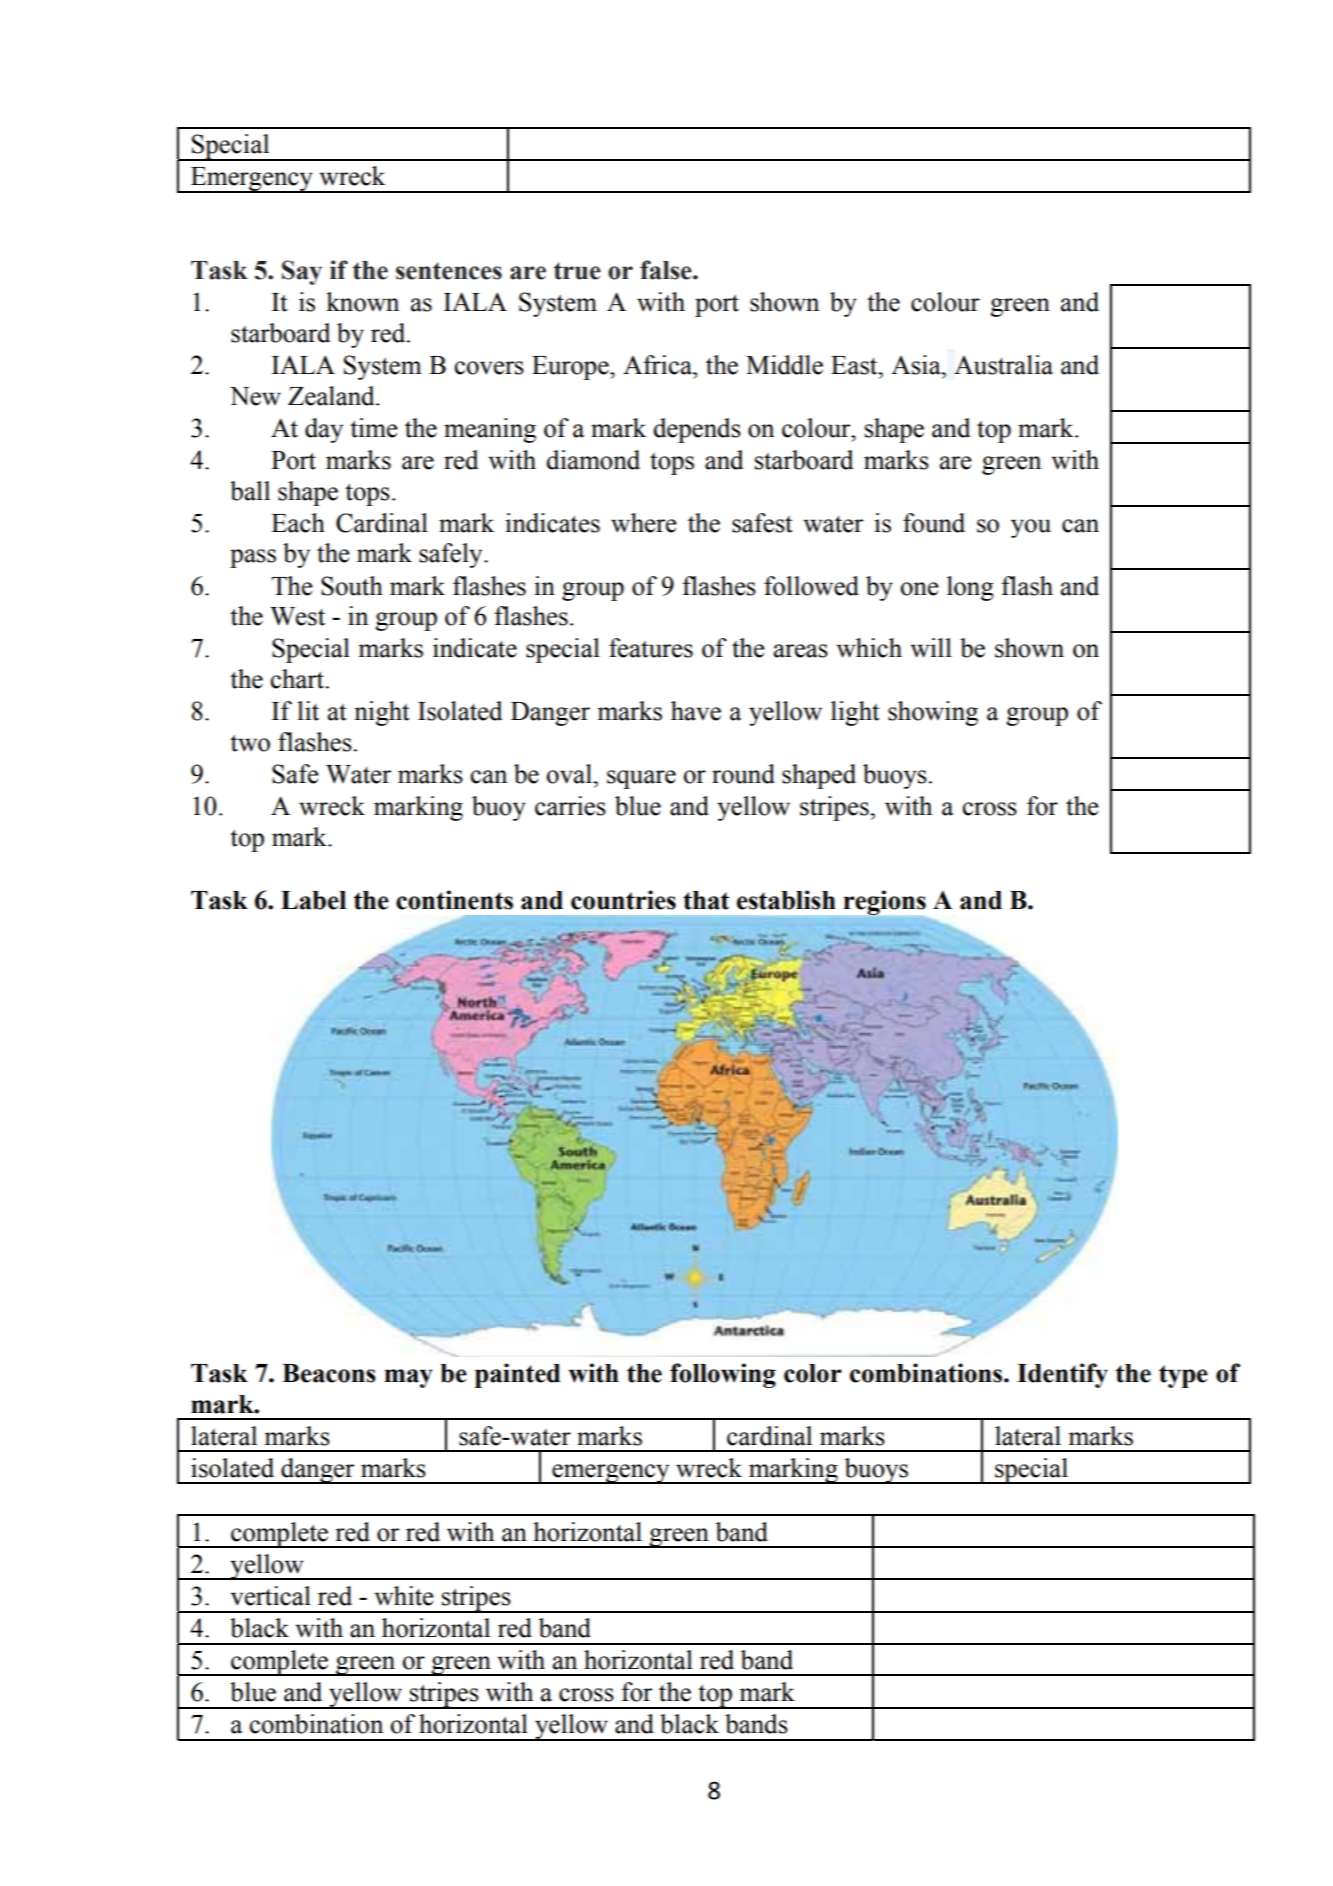 The image size is (1333, 1886). What do you see at coordinates (382, 713) in the document?
I see `night` at bounding box center [382, 713].
